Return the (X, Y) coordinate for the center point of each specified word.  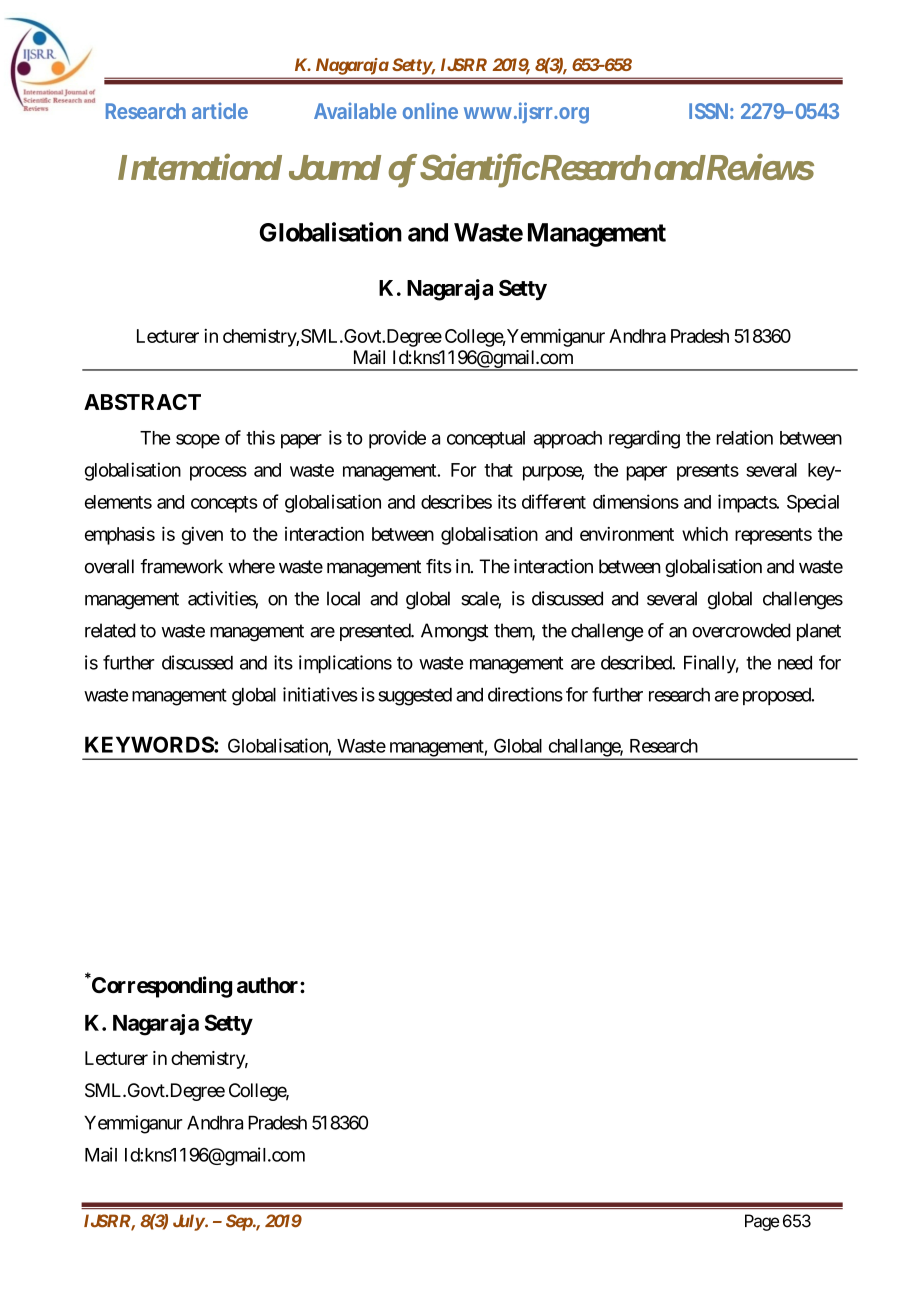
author (269, 985)
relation (745, 437)
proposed (778, 696)
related (110, 630)
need (795, 663)
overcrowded (741, 630)
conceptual (486, 440)
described (637, 662)
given (202, 536)
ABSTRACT (142, 402)
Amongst (454, 632)
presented (376, 632)
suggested (415, 697)
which (705, 534)
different (554, 501)
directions (525, 694)
